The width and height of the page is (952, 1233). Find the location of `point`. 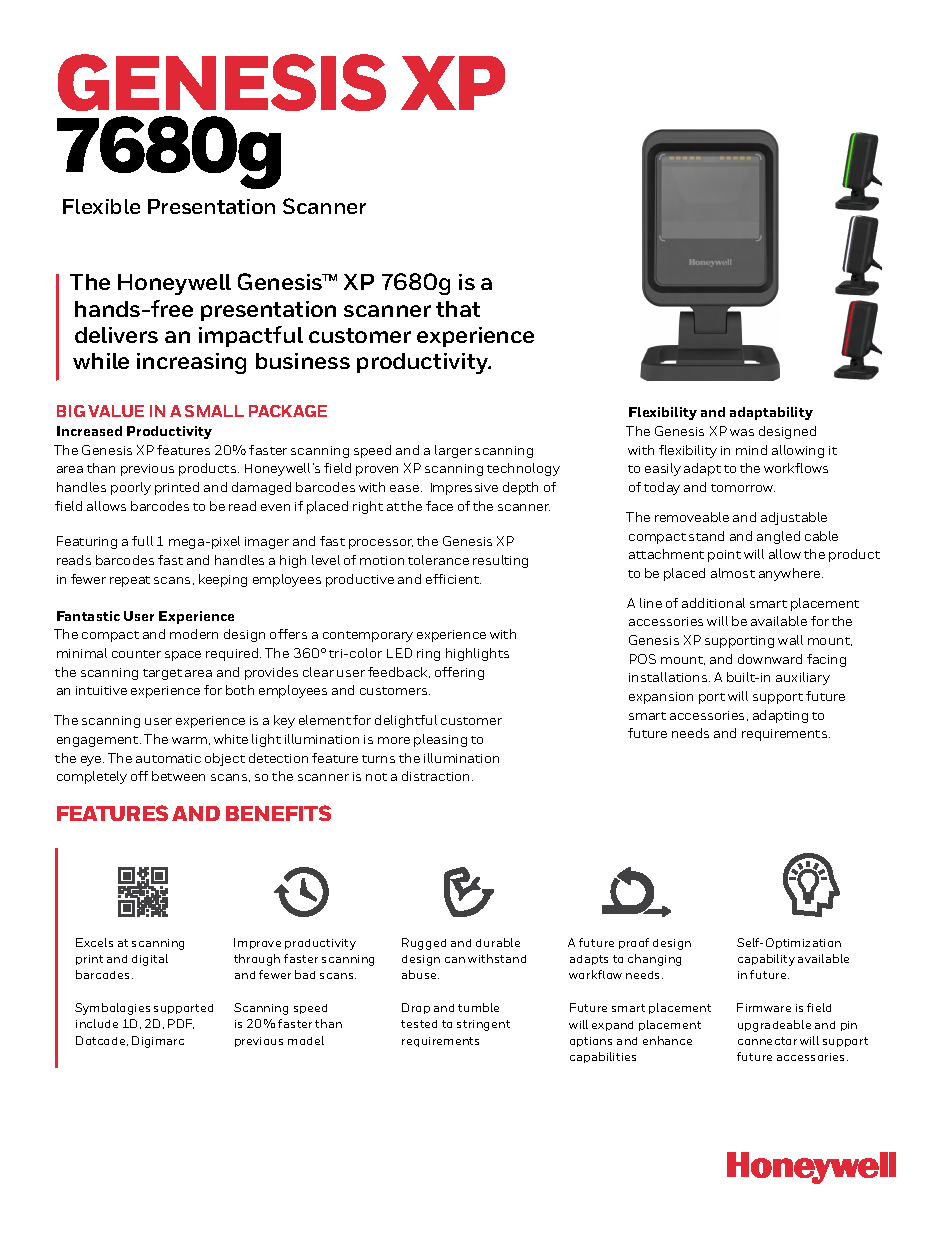

point is located at coordinates (724, 556).
